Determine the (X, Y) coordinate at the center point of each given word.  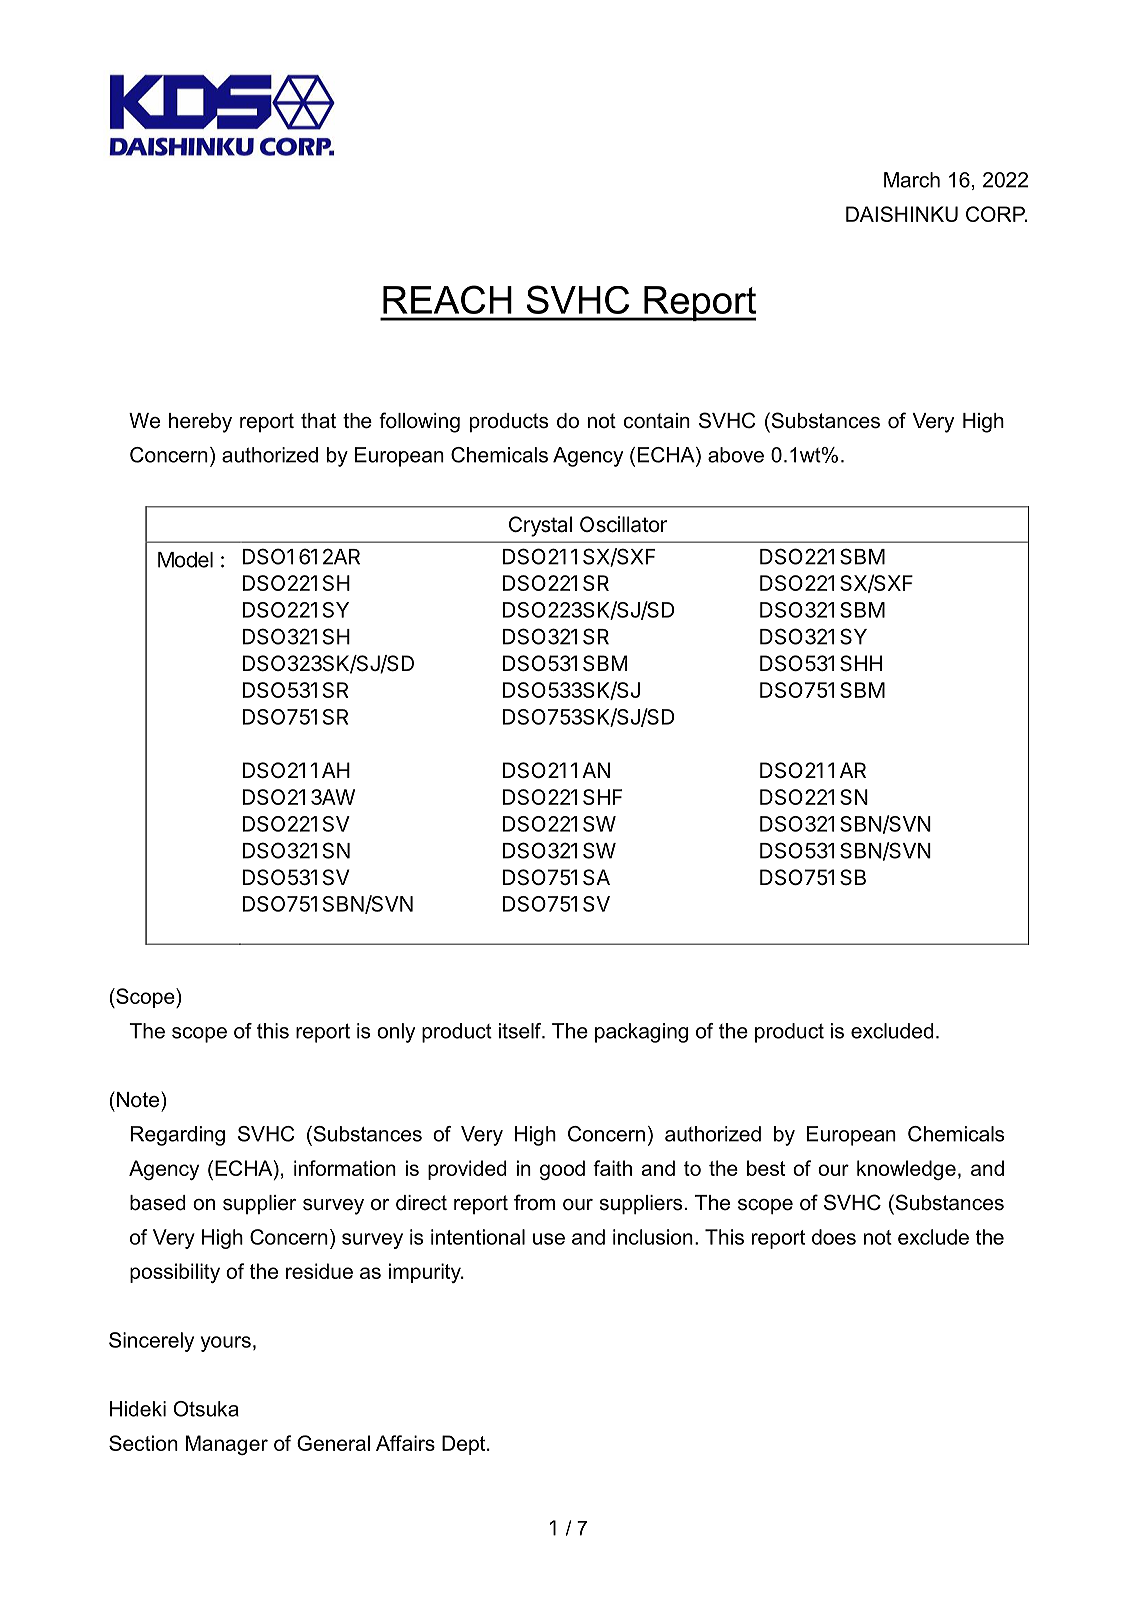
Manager (227, 1445)
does (834, 1237)
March (912, 180)
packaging (641, 1033)
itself (521, 1031)
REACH (447, 299)
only (396, 1033)
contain (657, 421)
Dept (465, 1445)
